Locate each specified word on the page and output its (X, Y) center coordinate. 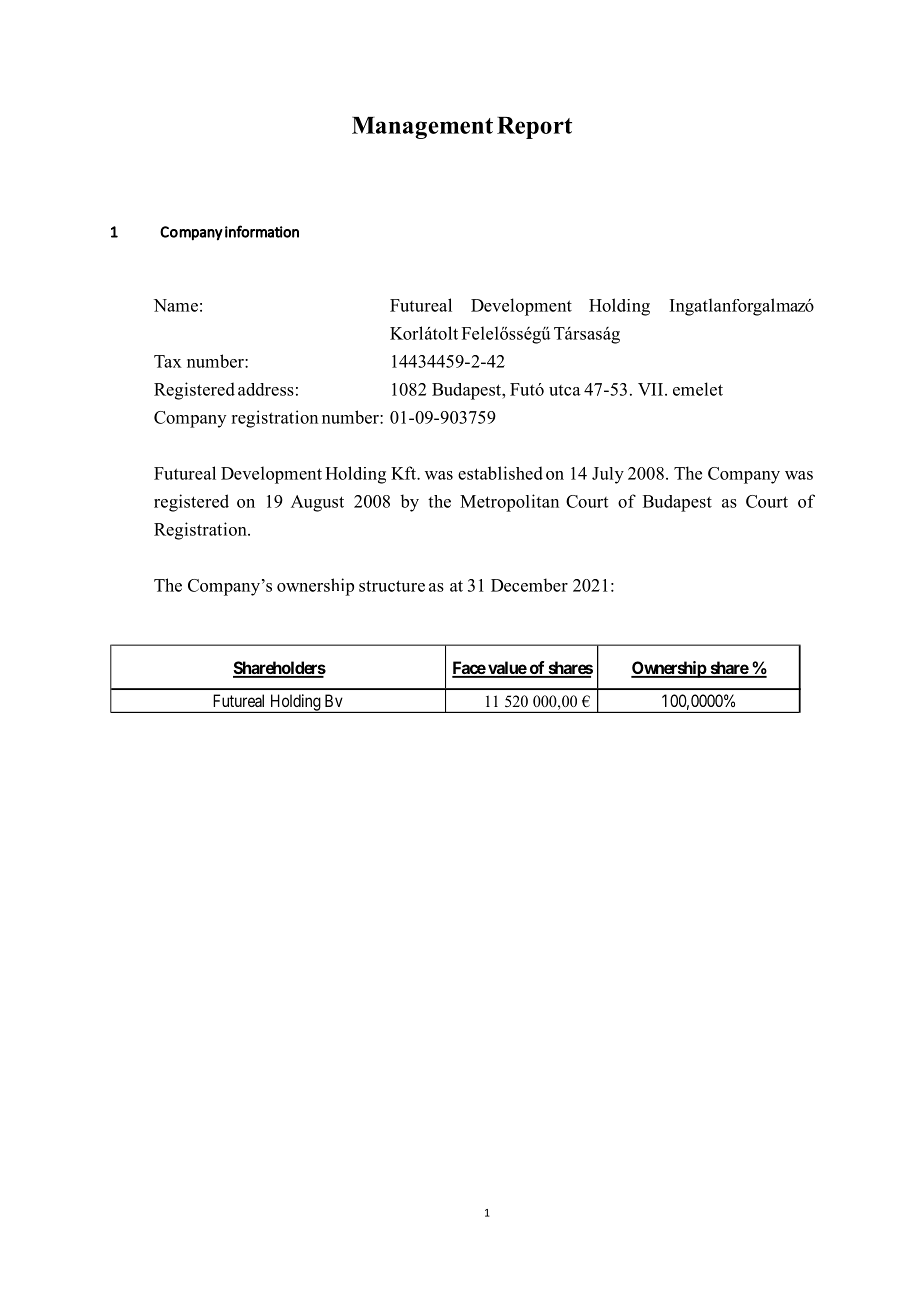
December (529, 585)
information (262, 231)
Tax (168, 361)
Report (534, 128)
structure (392, 586)
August (317, 503)
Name (176, 305)
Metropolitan (509, 503)
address (266, 389)
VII (652, 389)
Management (422, 128)
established (500, 473)
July (608, 475)
